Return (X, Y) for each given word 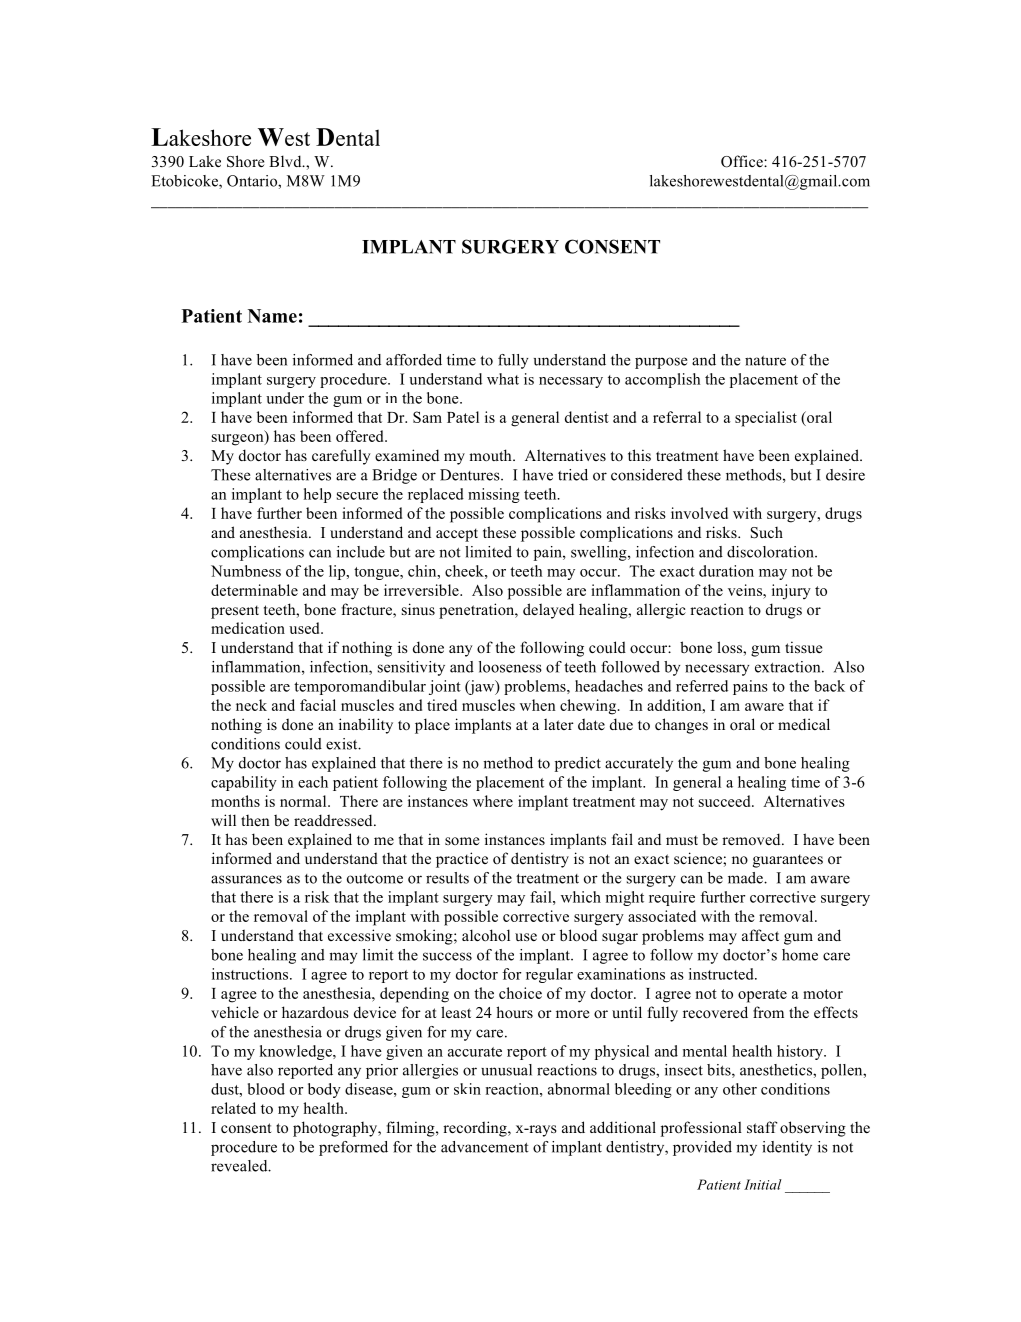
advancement (485, 1147)
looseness (510, 667)
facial (318, 705)
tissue (803, 647)
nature (765, 361)
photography (336, 1129)
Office (743, 161)
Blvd (286, 161)
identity (787, 1148)
